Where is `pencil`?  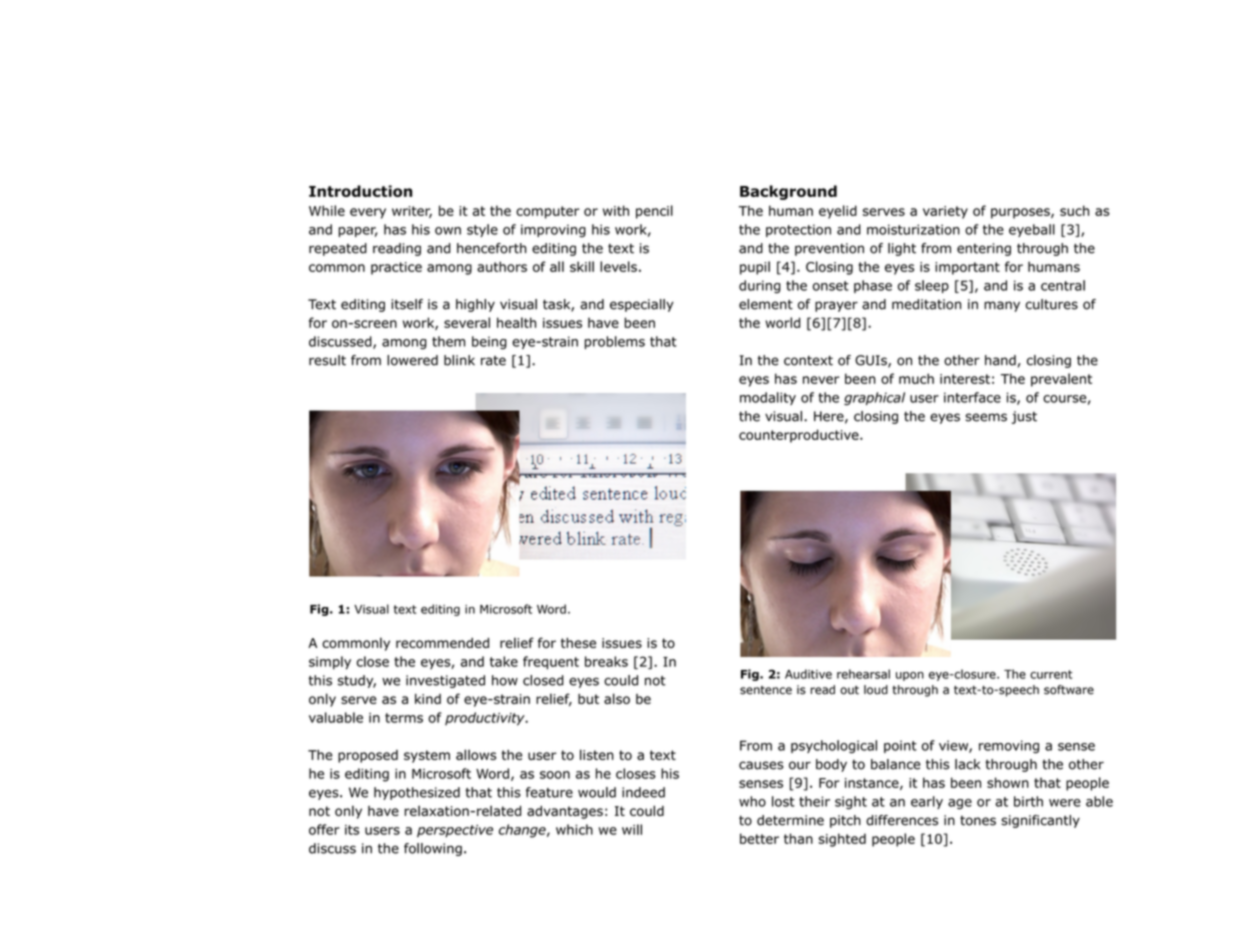
pencil is located at coordinates (654, 212).
